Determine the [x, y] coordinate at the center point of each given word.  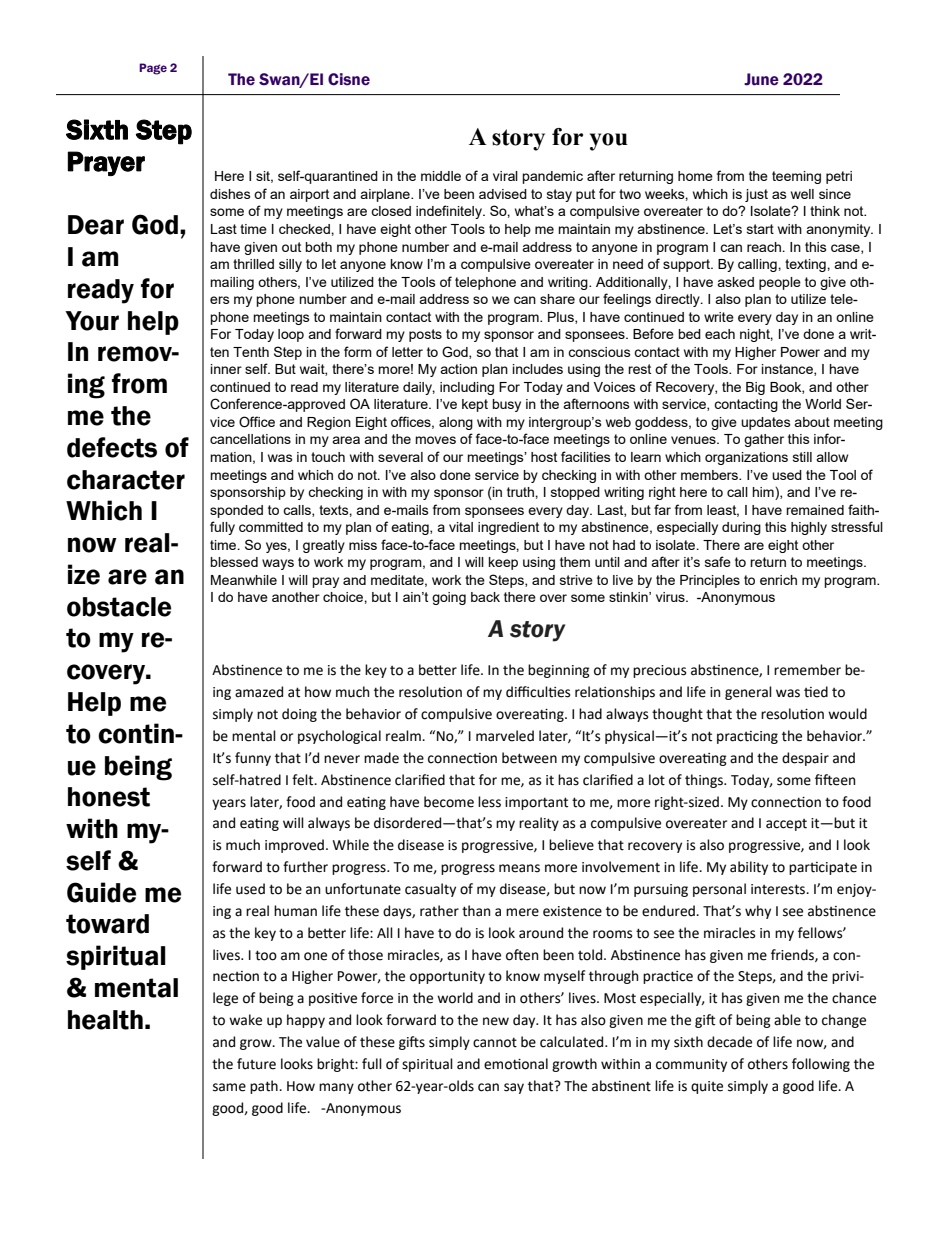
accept [786, 825]
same [229, 1087]
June [761, 79]
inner [226, 369]
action [458, 369]
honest [109, 797]
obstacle [119, 607]
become [449, 802]
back [485, 597]
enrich [778, 580]
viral [505, 176]
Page [153, 69]
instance [788, 370]
